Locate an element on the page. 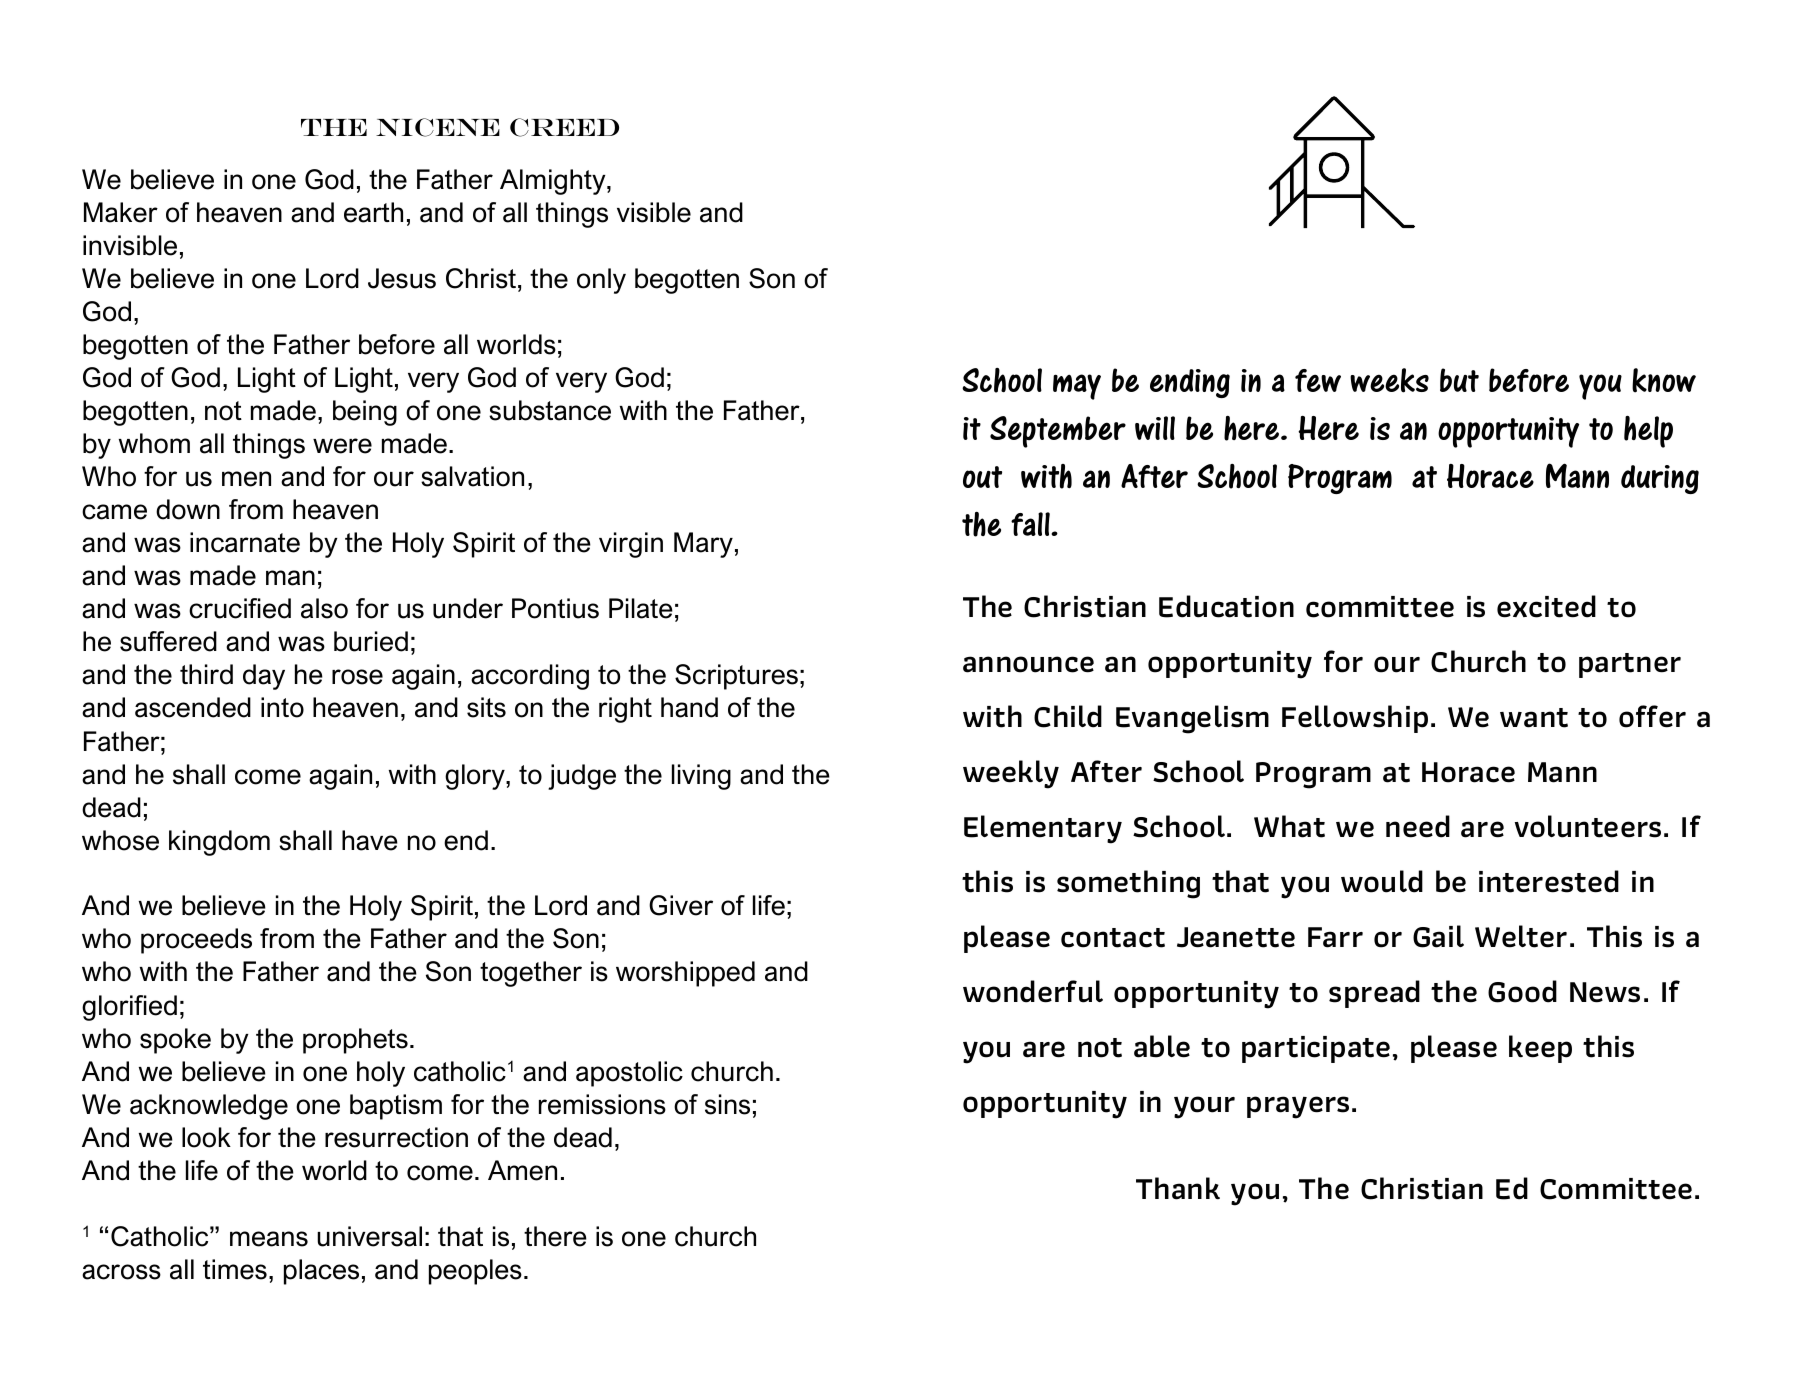 The width and height of the image is (1801, 1392). but is located at coordinates (1459, 380).
